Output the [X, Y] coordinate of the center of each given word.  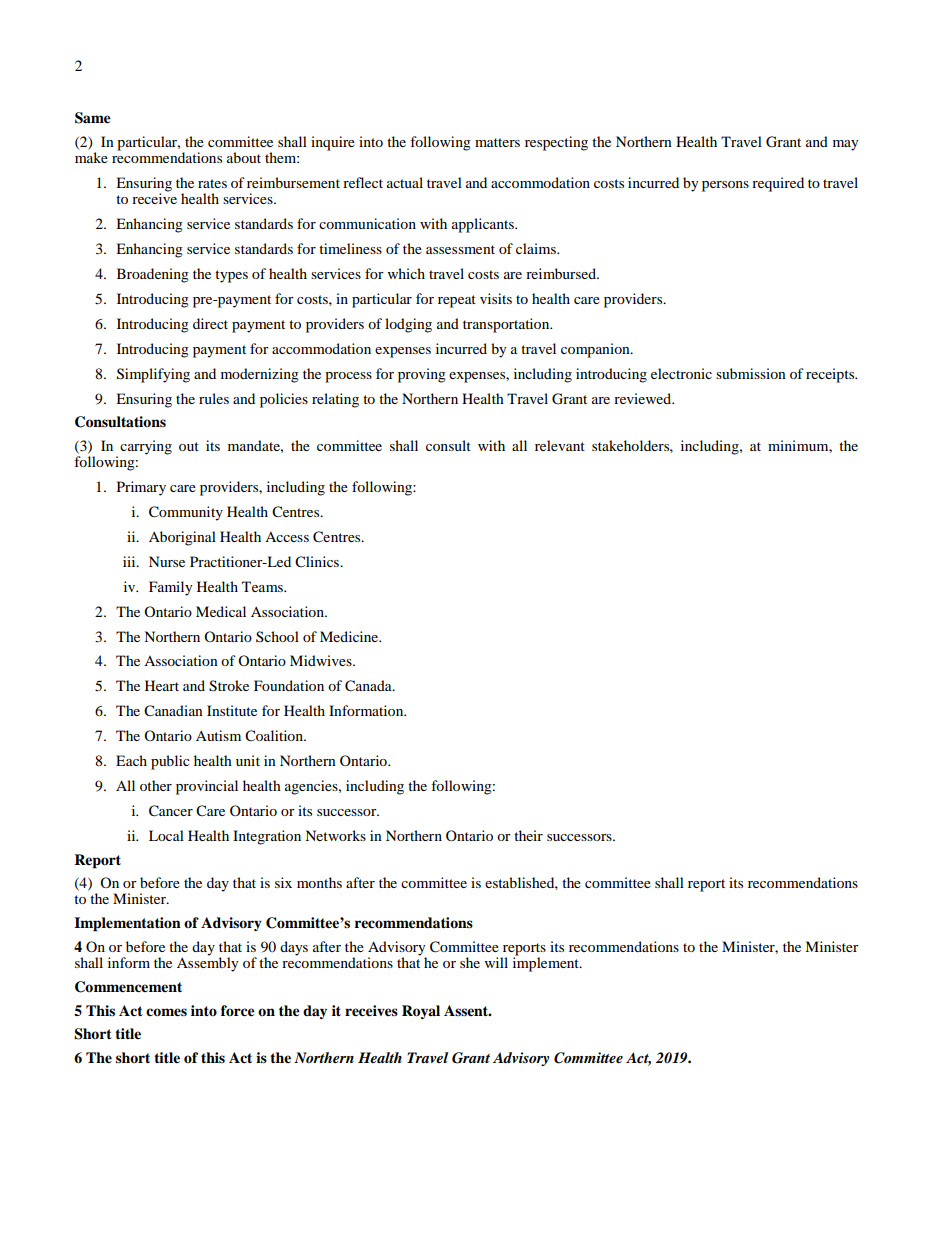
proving [422, 375]
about [244, 157]
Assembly [208, 963]
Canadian [173, 711]
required [778, 184]
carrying [146, 447]
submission [751, 373]
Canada [369, 686]
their [528, 835]
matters [497, 142]
